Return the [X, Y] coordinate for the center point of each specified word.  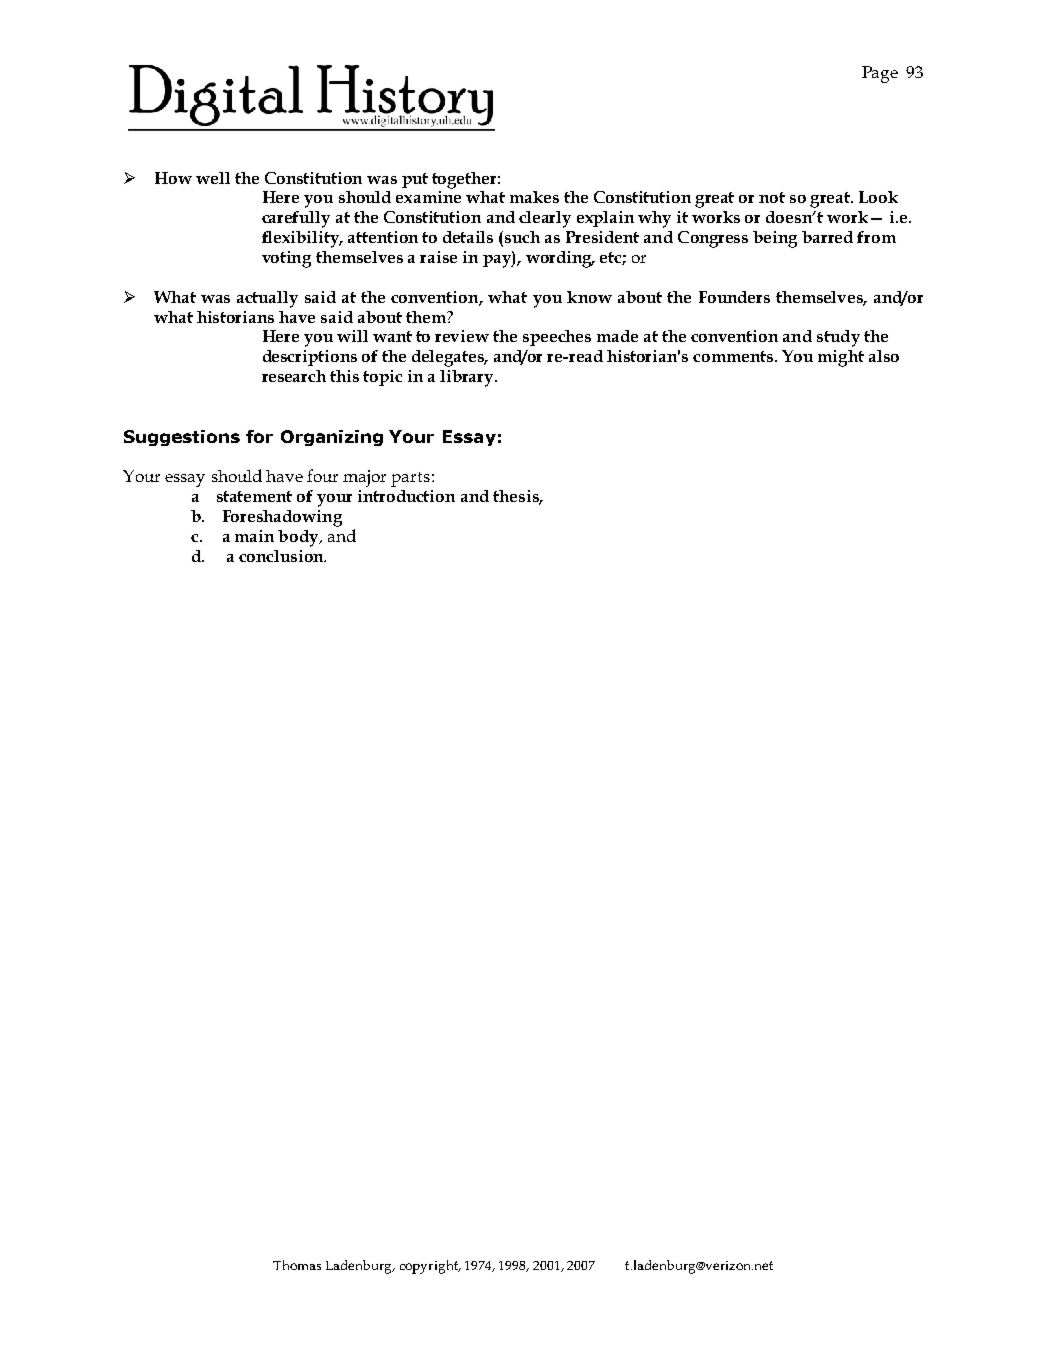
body [299, 538]
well [213, 178]
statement [254, 496]
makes [534, 197]
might [841, 358]
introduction [406, 496]
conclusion [282, 556]
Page [880, 74]
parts [412, 479]
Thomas [297, 1265]
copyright [430, 1267]
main [254, 536]
